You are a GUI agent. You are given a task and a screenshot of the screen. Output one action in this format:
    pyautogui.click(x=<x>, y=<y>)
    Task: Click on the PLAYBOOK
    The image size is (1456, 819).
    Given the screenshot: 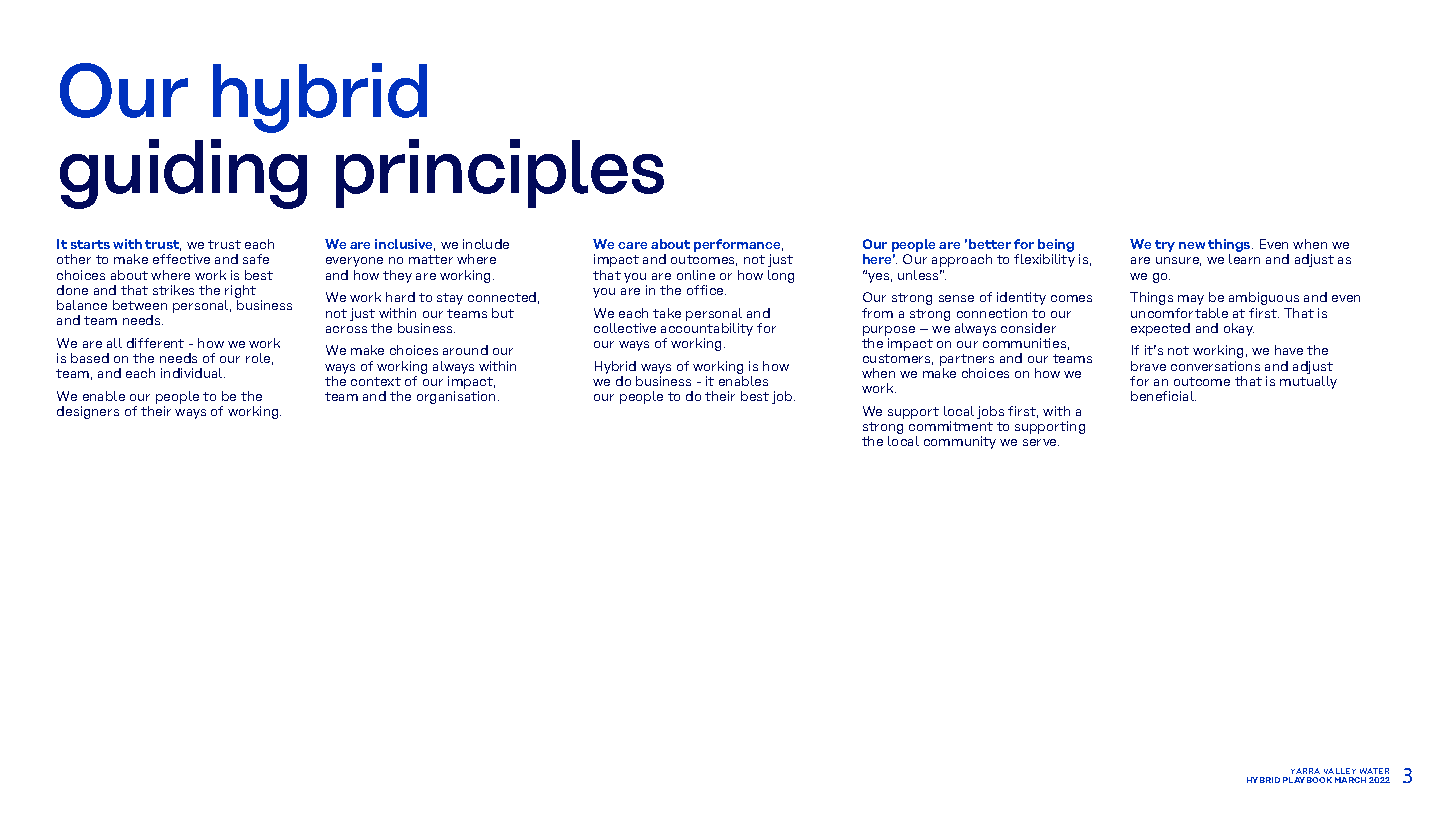 What is the action you would take?
    pyautogui.click(x=1307, y=780)
